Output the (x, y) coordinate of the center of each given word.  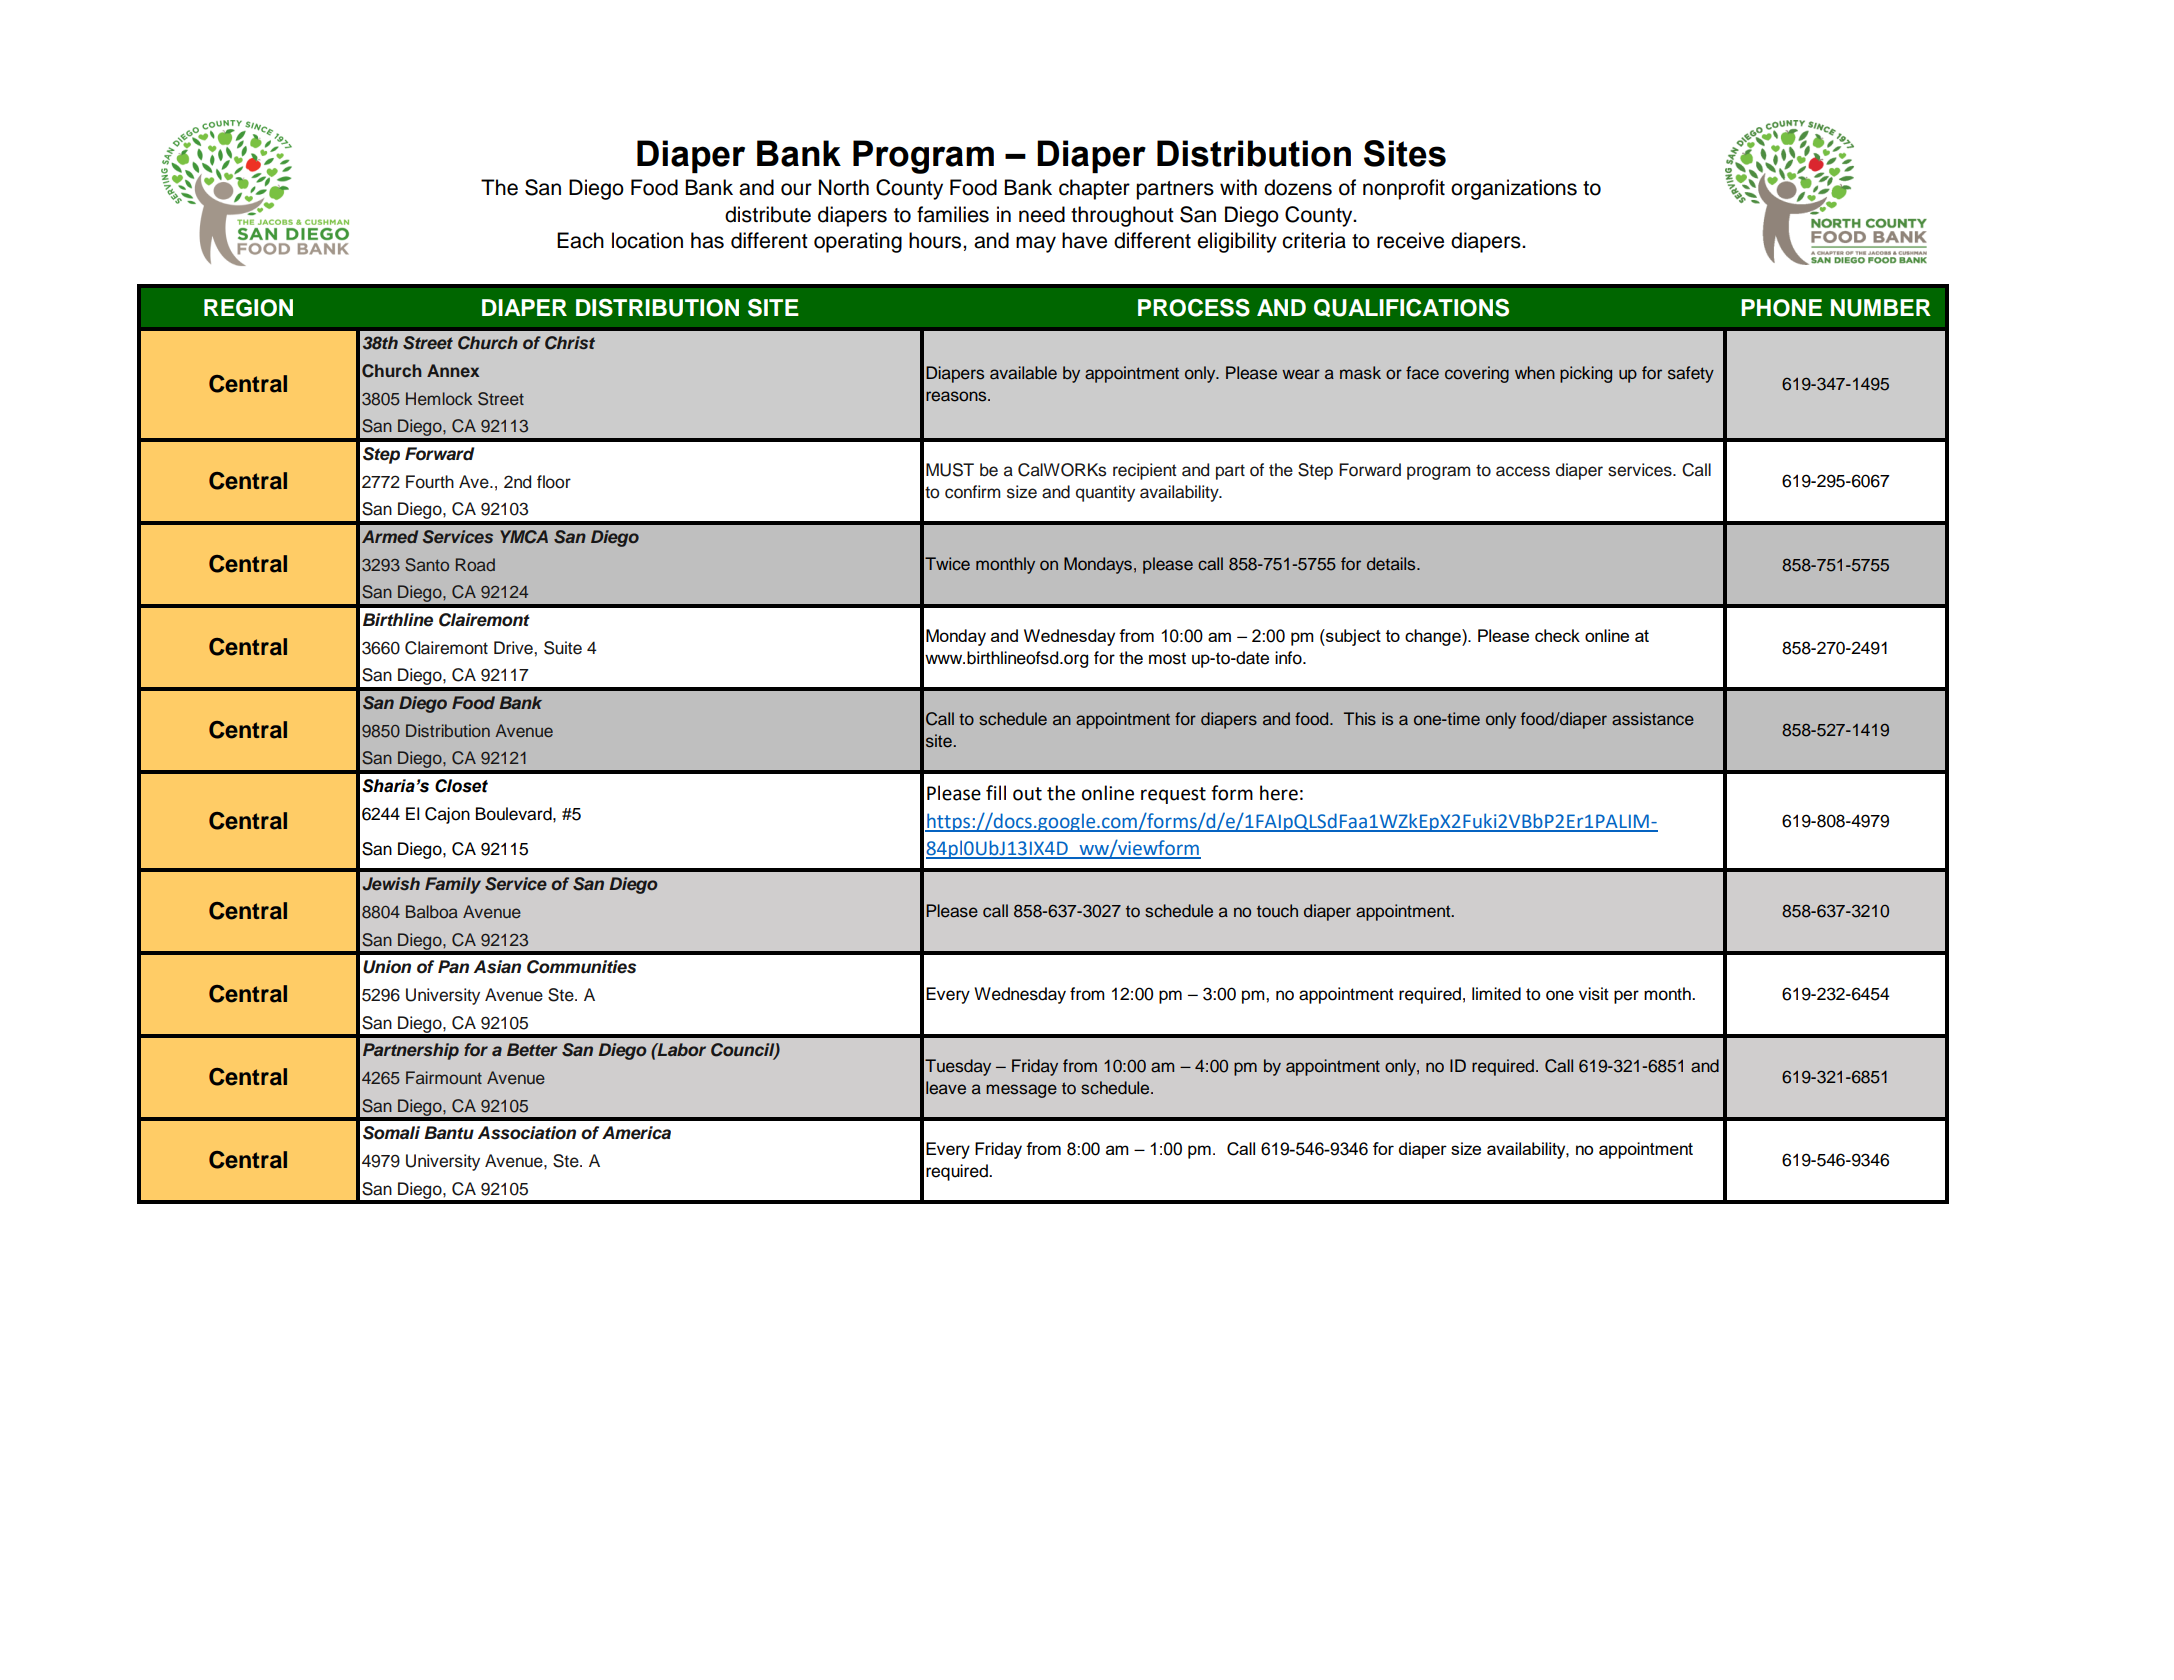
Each (580, 240)
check (1557, 635)
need (1042, 214)
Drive (514, 648)
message (1021, 1091)
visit (1594, 994)
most (1167, 658)
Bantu (449, 1132)
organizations (1514, 189)
